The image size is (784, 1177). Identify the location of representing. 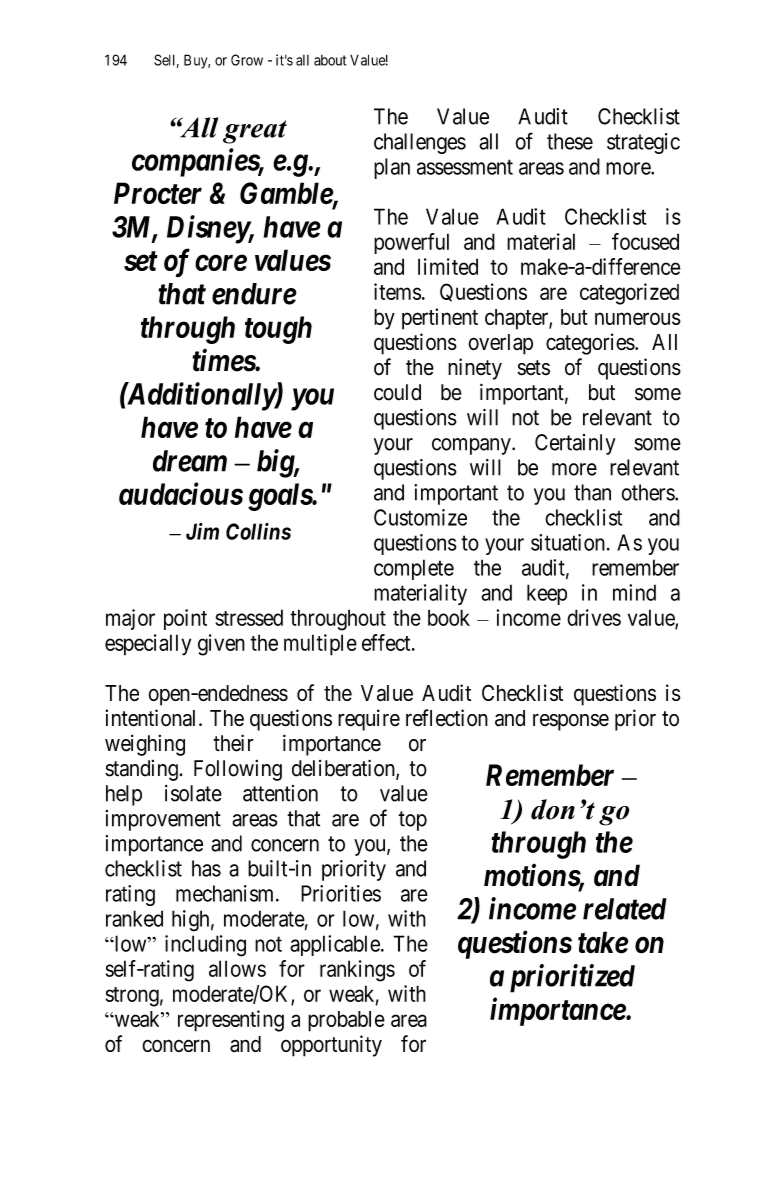
(231, 1021).
